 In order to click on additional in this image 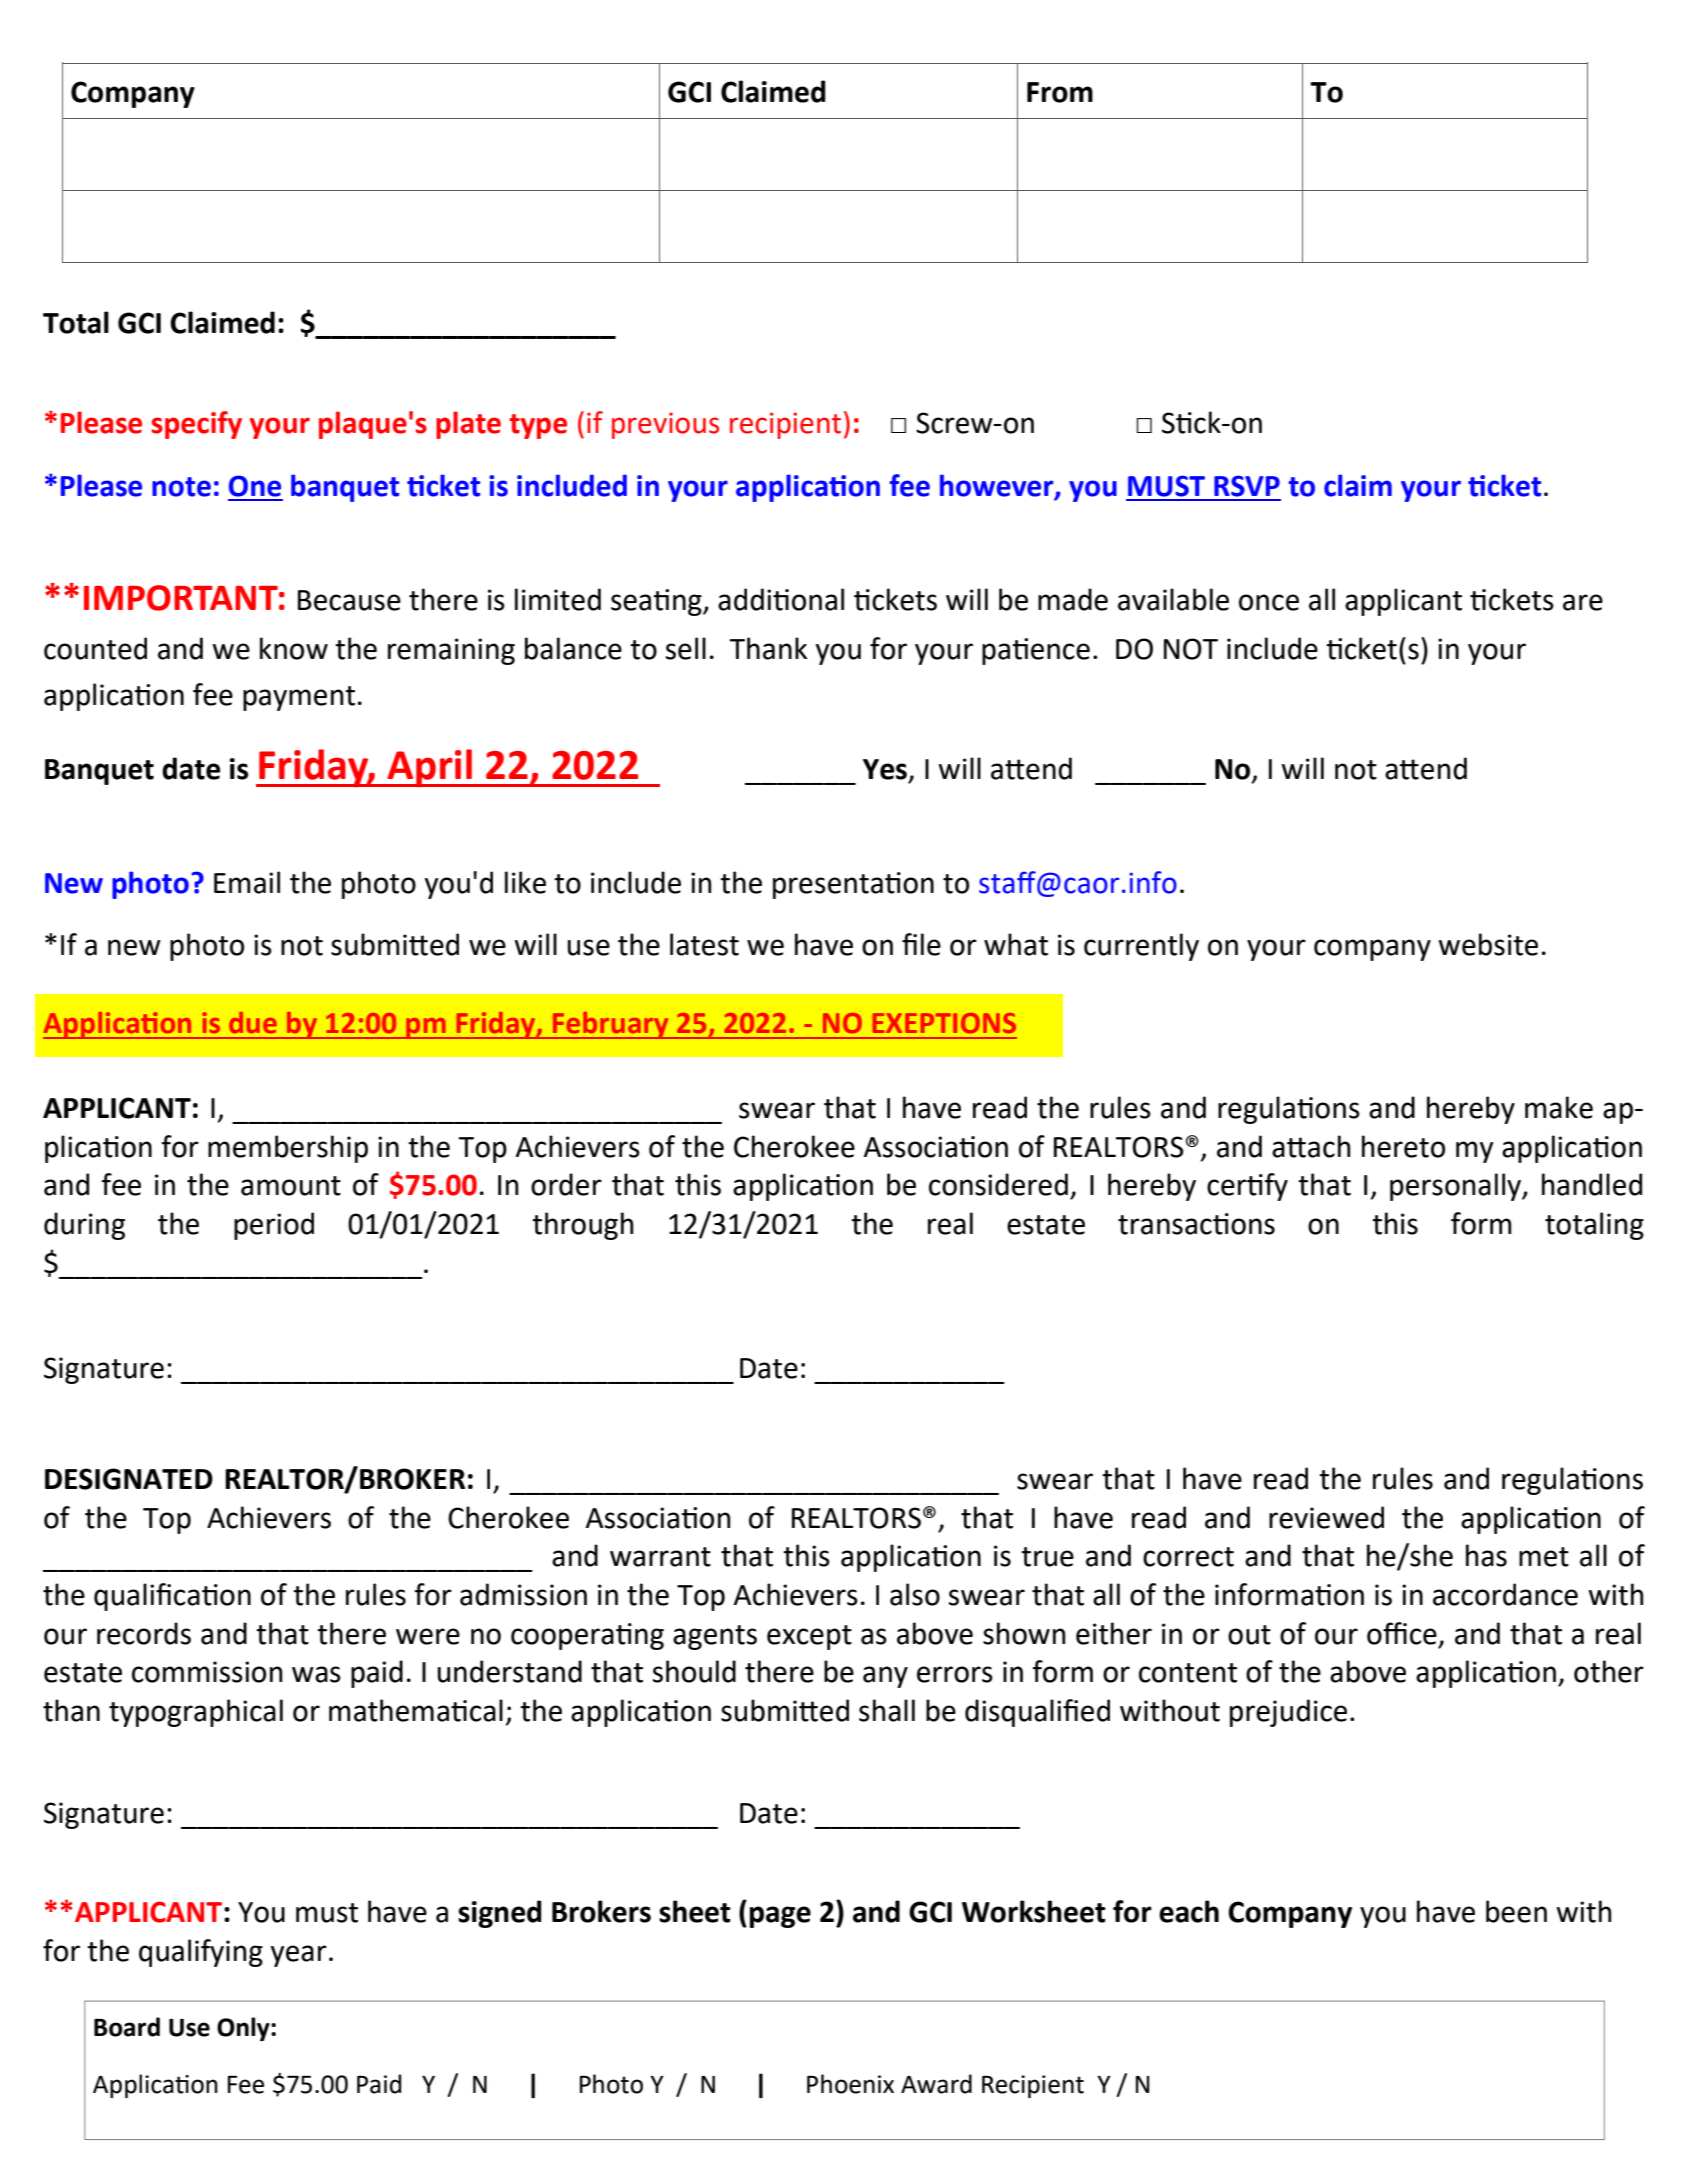, I will do `click(781, 599)`.
